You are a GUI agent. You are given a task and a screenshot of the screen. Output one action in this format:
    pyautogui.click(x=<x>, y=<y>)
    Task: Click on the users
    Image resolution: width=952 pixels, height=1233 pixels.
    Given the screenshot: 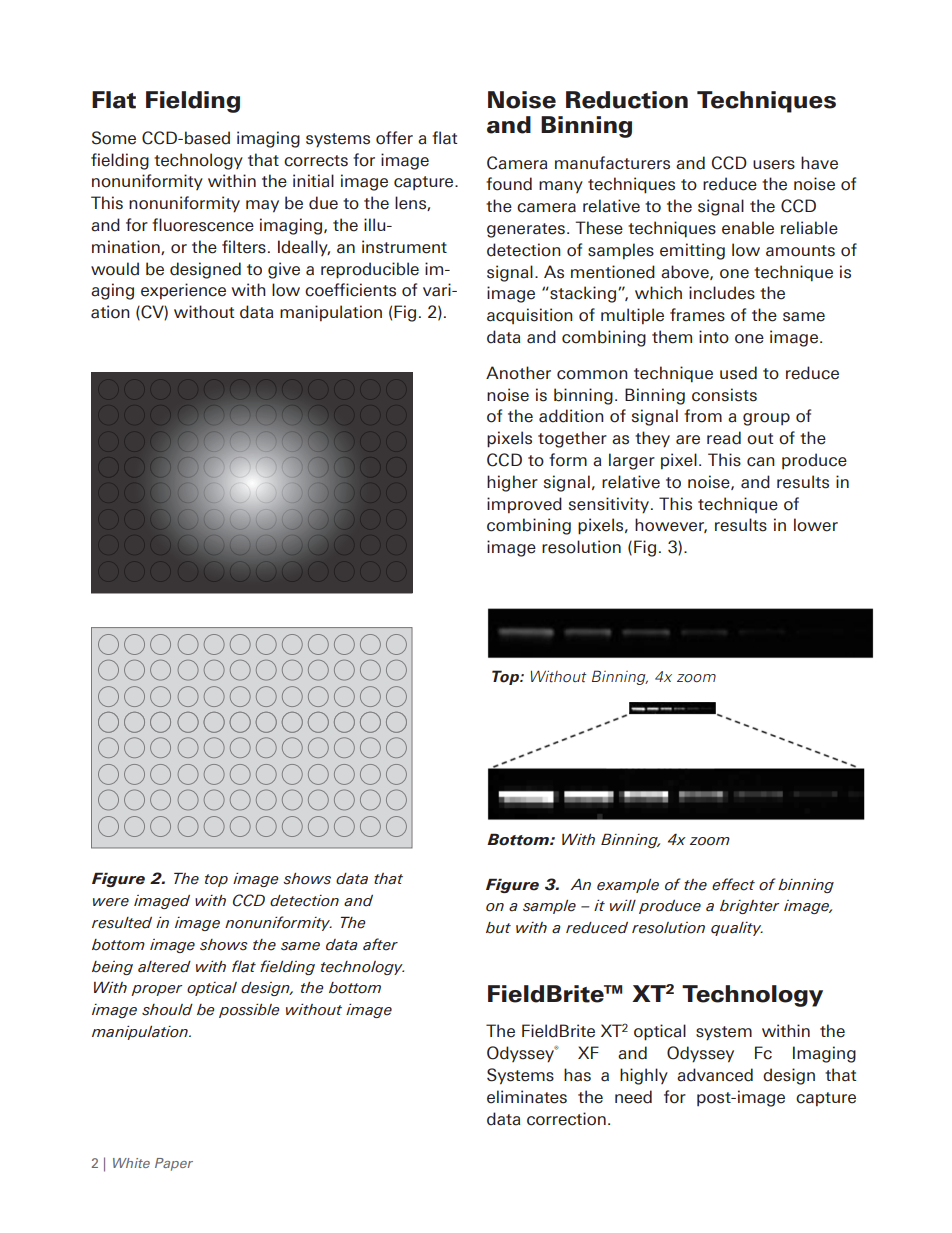 What is the action you would take?
    pyautogui.click(x=774, y=165)
